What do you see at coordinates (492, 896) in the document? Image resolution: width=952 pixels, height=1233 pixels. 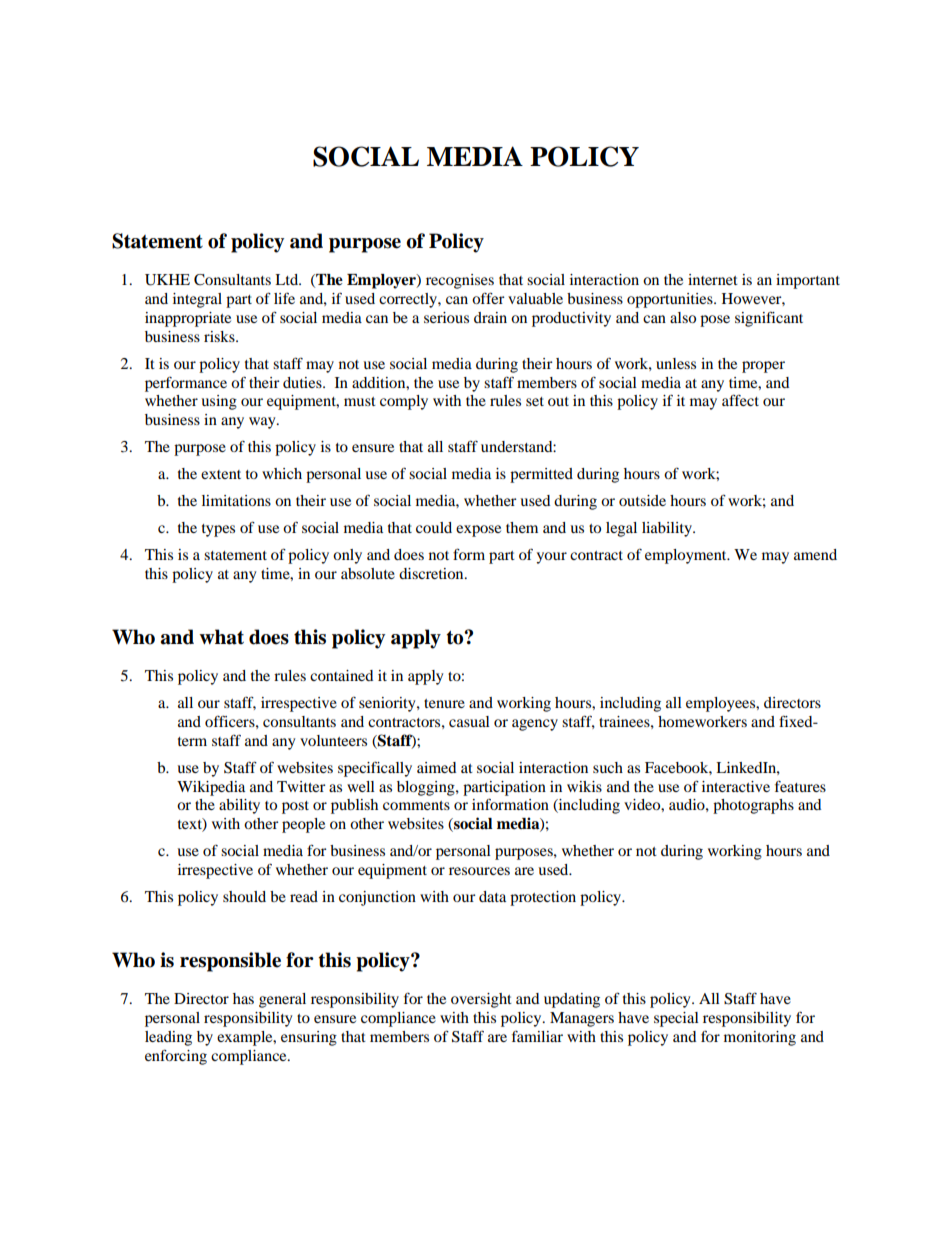 I see `data` at bounding box center [492, 896].
